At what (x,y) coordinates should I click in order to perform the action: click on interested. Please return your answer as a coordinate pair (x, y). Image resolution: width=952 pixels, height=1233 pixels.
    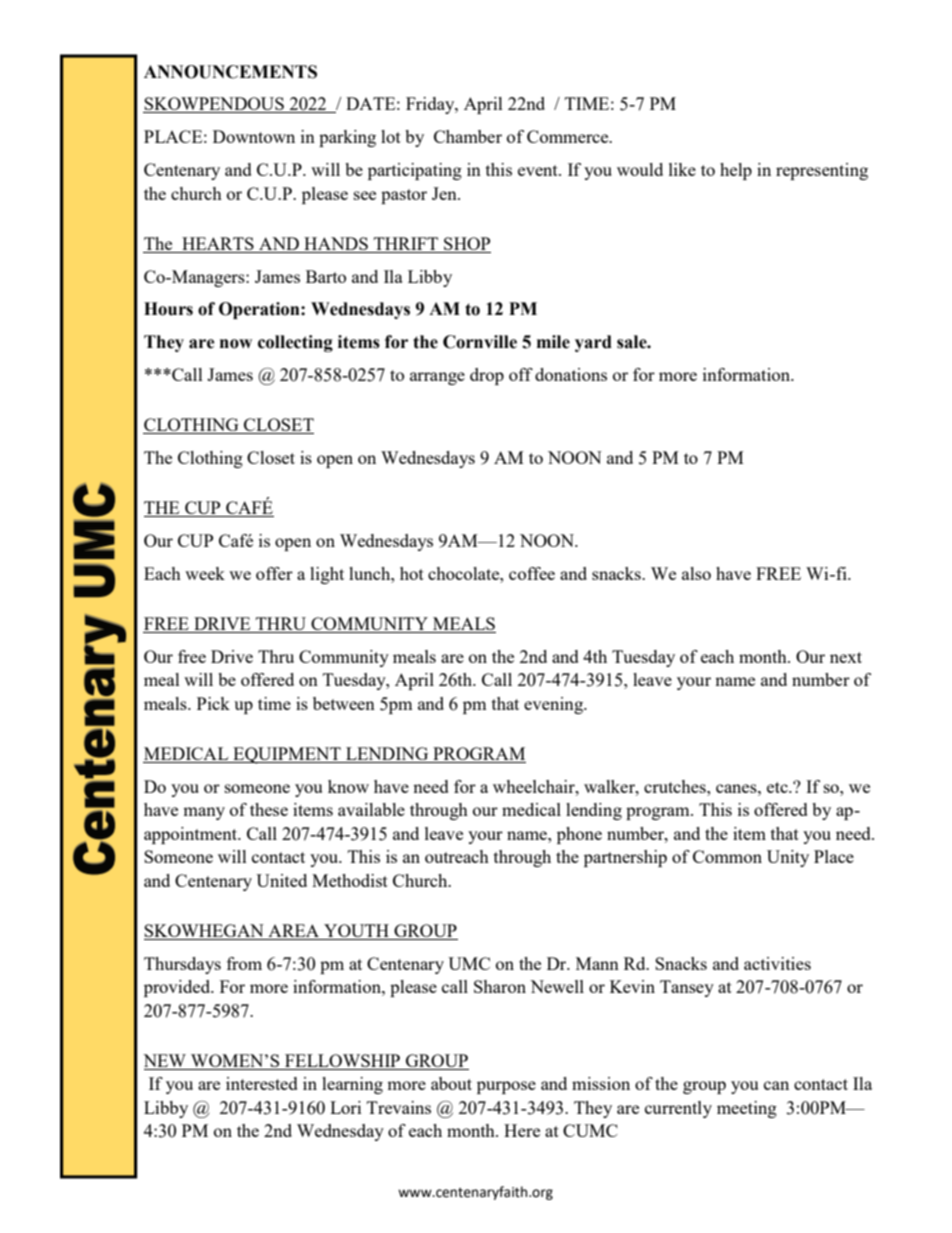
    Looking at the image, I should click on (262, 1083).
